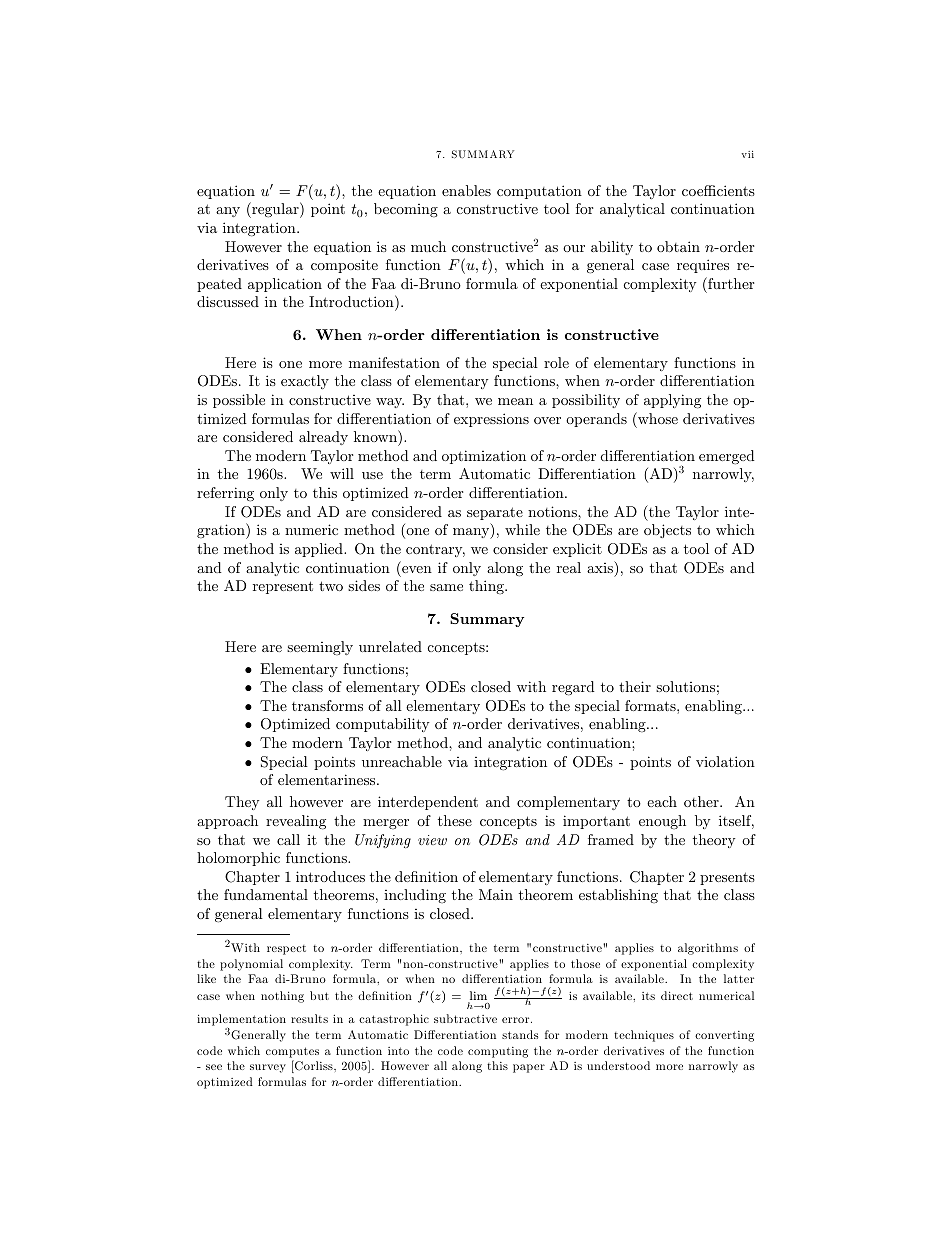 This document has width=952, height=1233. I want to click on They, so click(242, 803).
